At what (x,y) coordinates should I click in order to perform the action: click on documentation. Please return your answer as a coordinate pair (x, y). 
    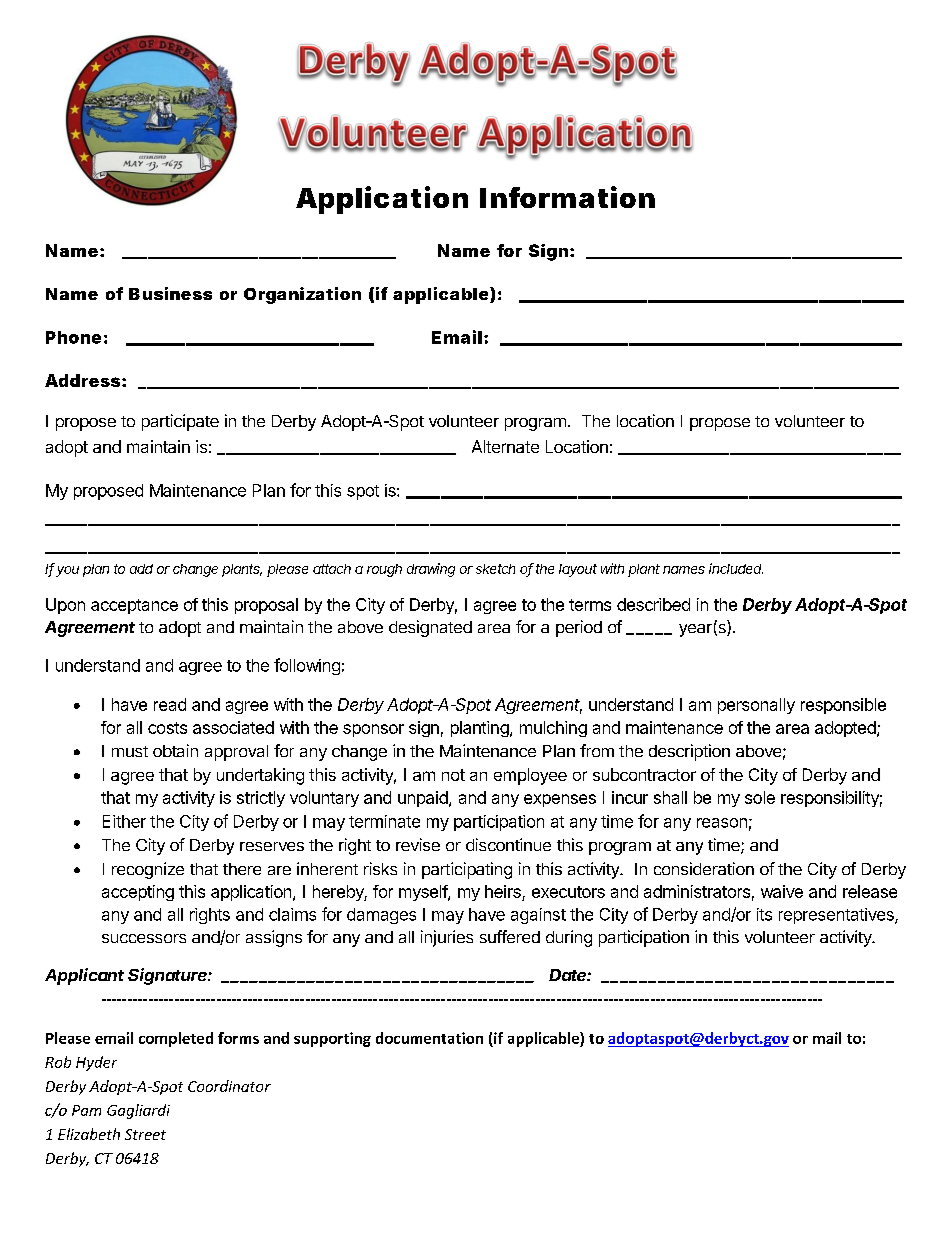
    Looking at the image, I should click on (429, 1038).
